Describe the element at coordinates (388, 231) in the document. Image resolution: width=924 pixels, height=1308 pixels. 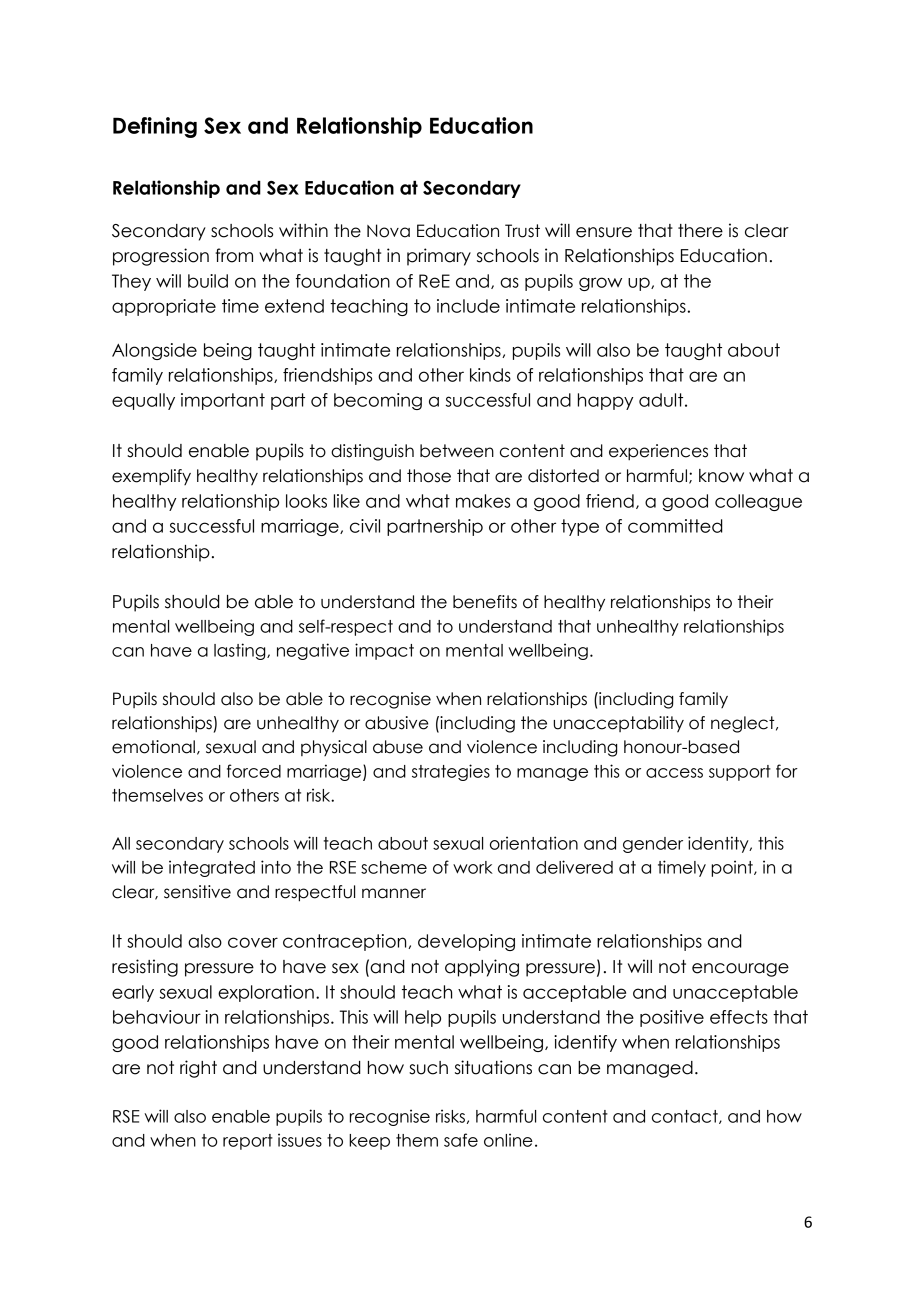
I see `Nova` at that location.
